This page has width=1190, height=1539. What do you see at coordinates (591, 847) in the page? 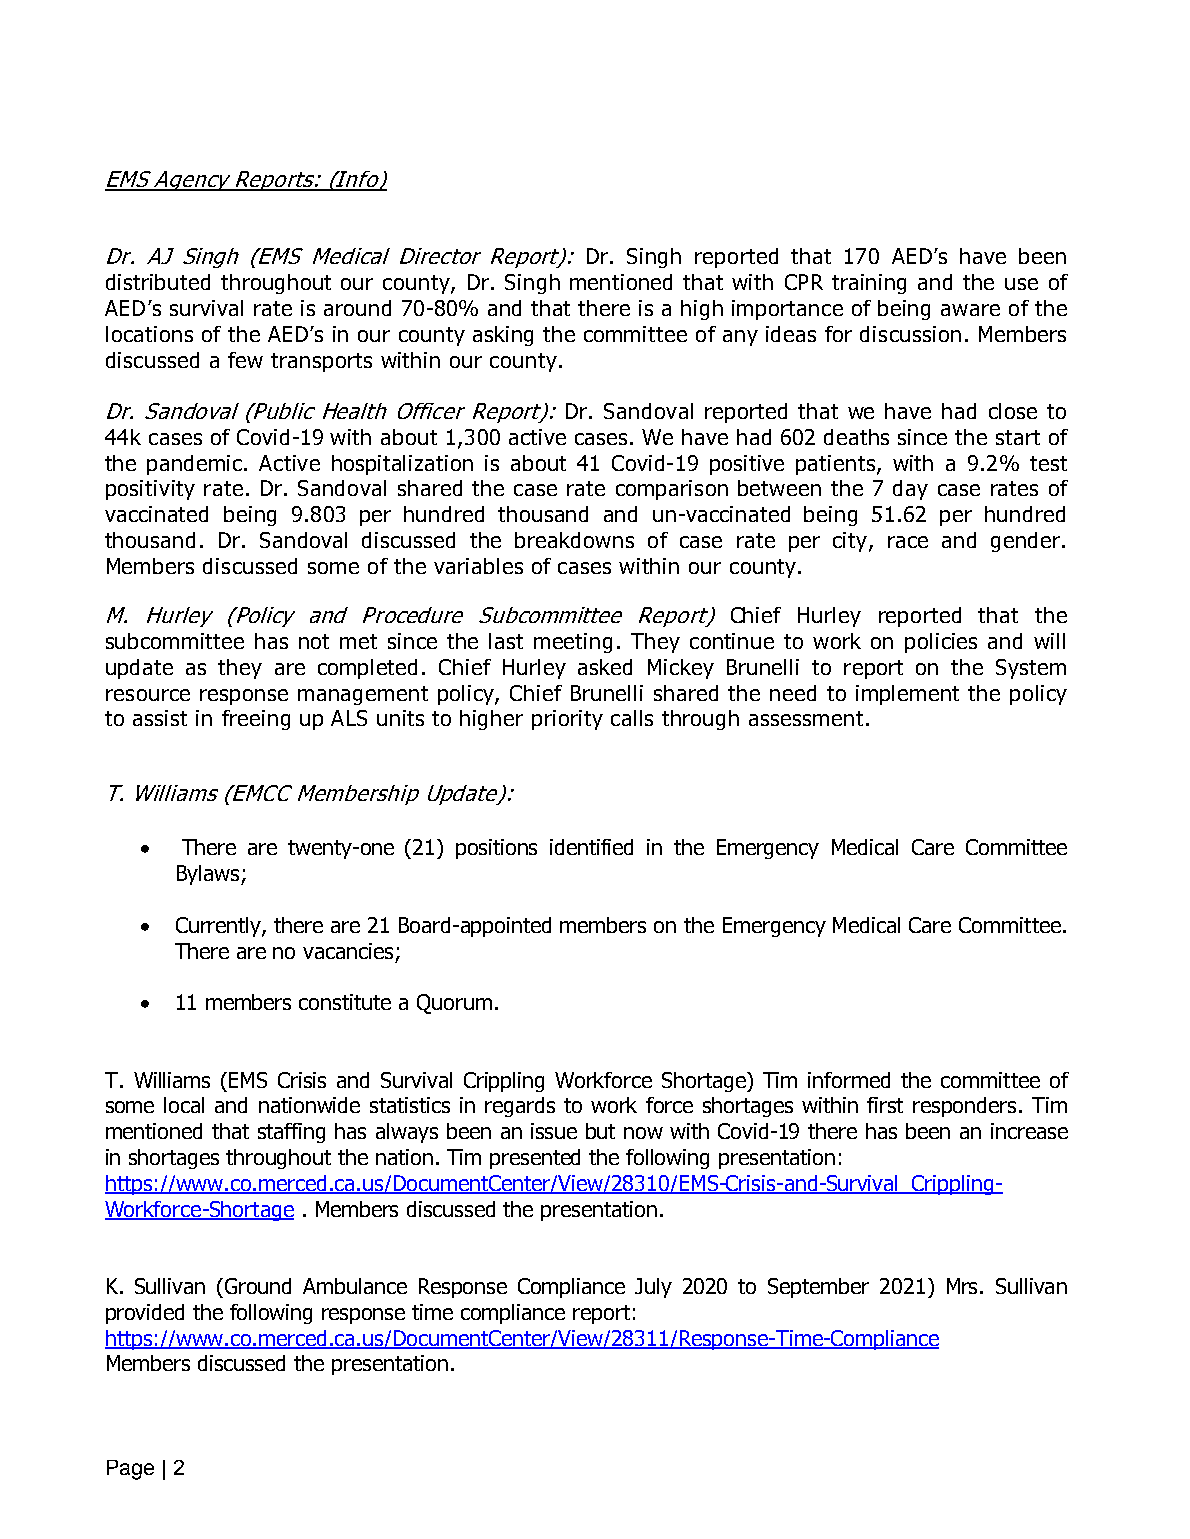
I see `identified` at bounding box center [591, 847].
